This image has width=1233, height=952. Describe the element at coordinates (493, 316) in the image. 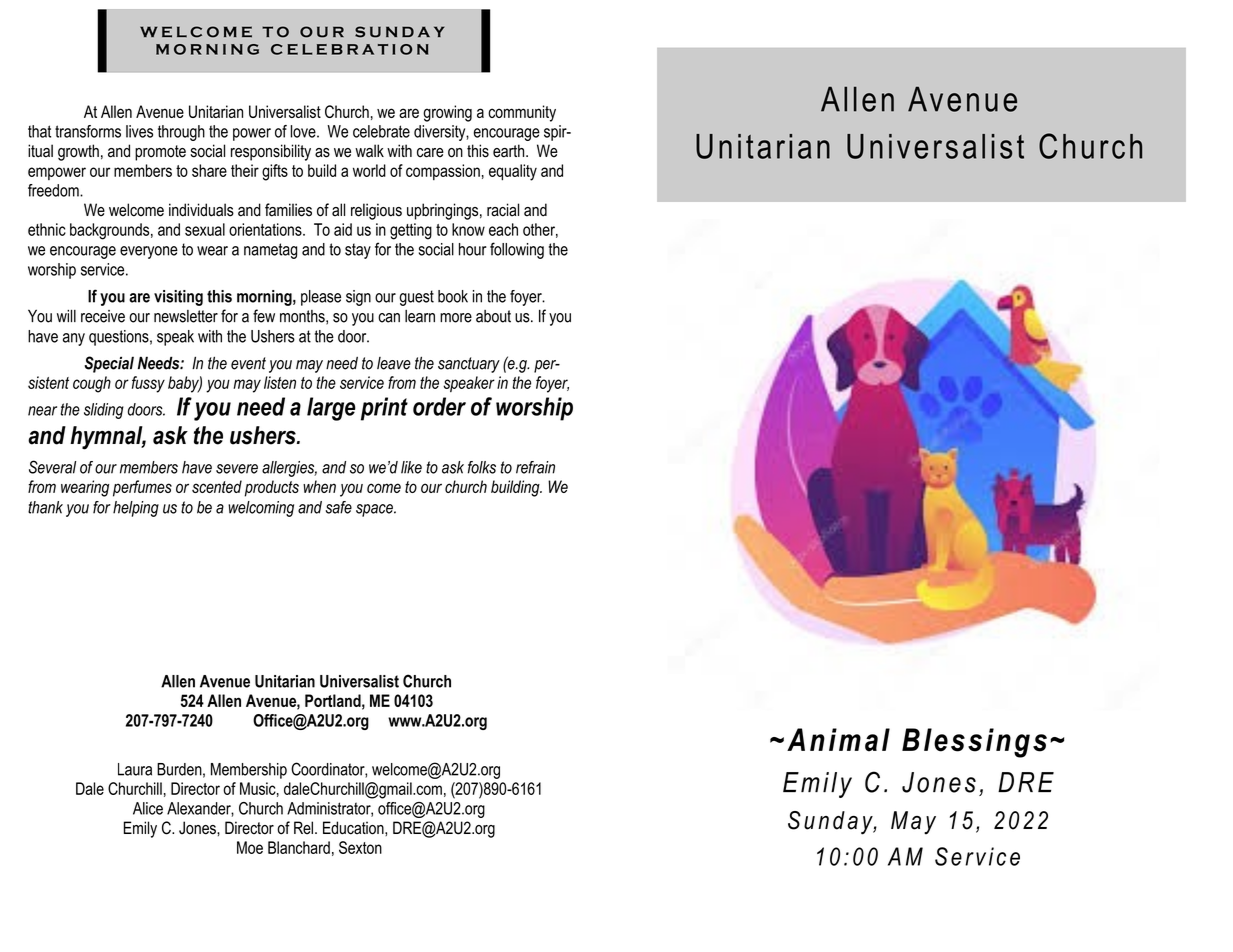

I see `about` at that location.
